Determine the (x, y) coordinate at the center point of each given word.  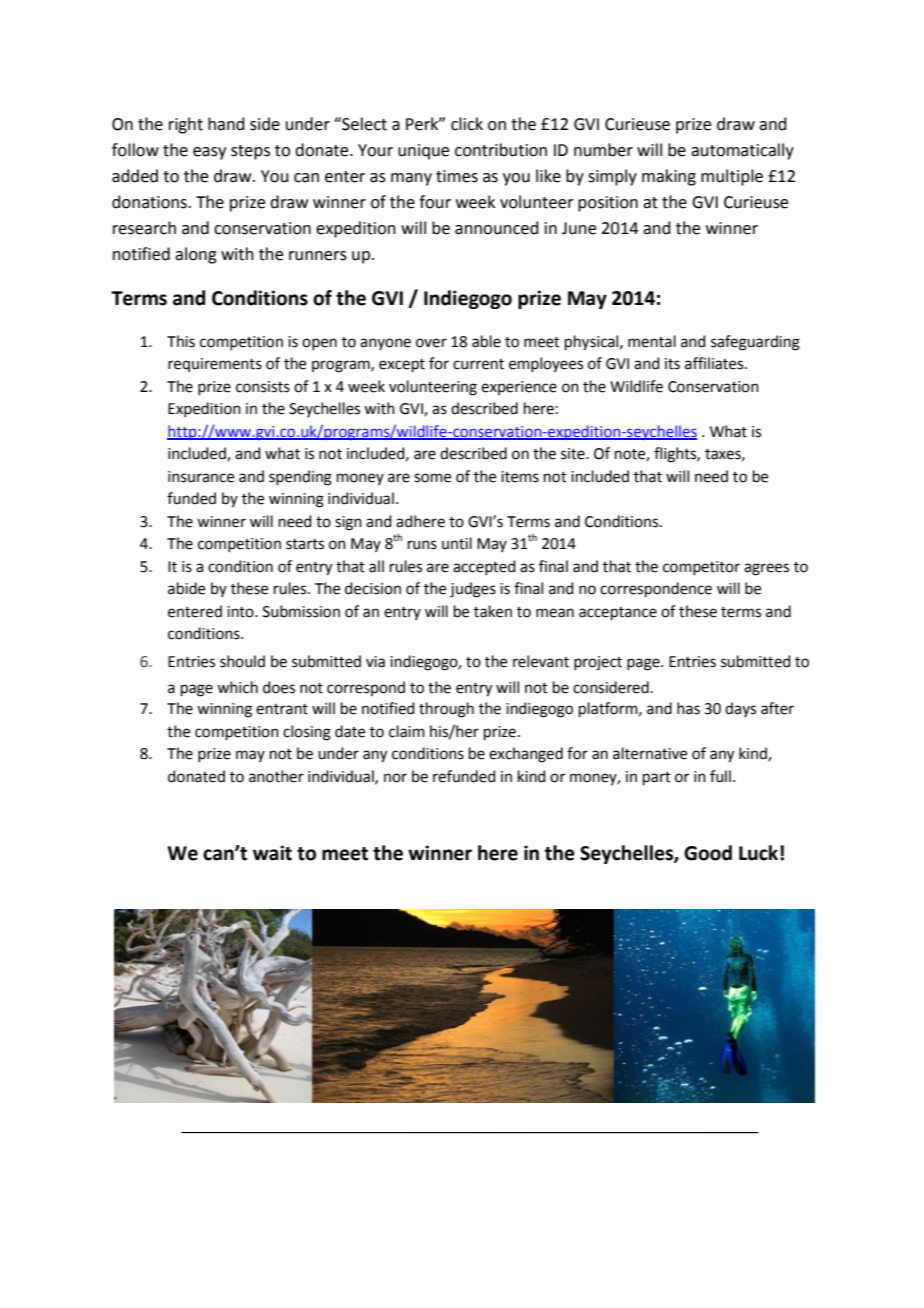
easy (209, 153)
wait (272, 853)
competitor (701, 568)
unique (423, 152)
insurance (201, 477)
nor (395, 778)
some (432, 478)
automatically (742, 151)
